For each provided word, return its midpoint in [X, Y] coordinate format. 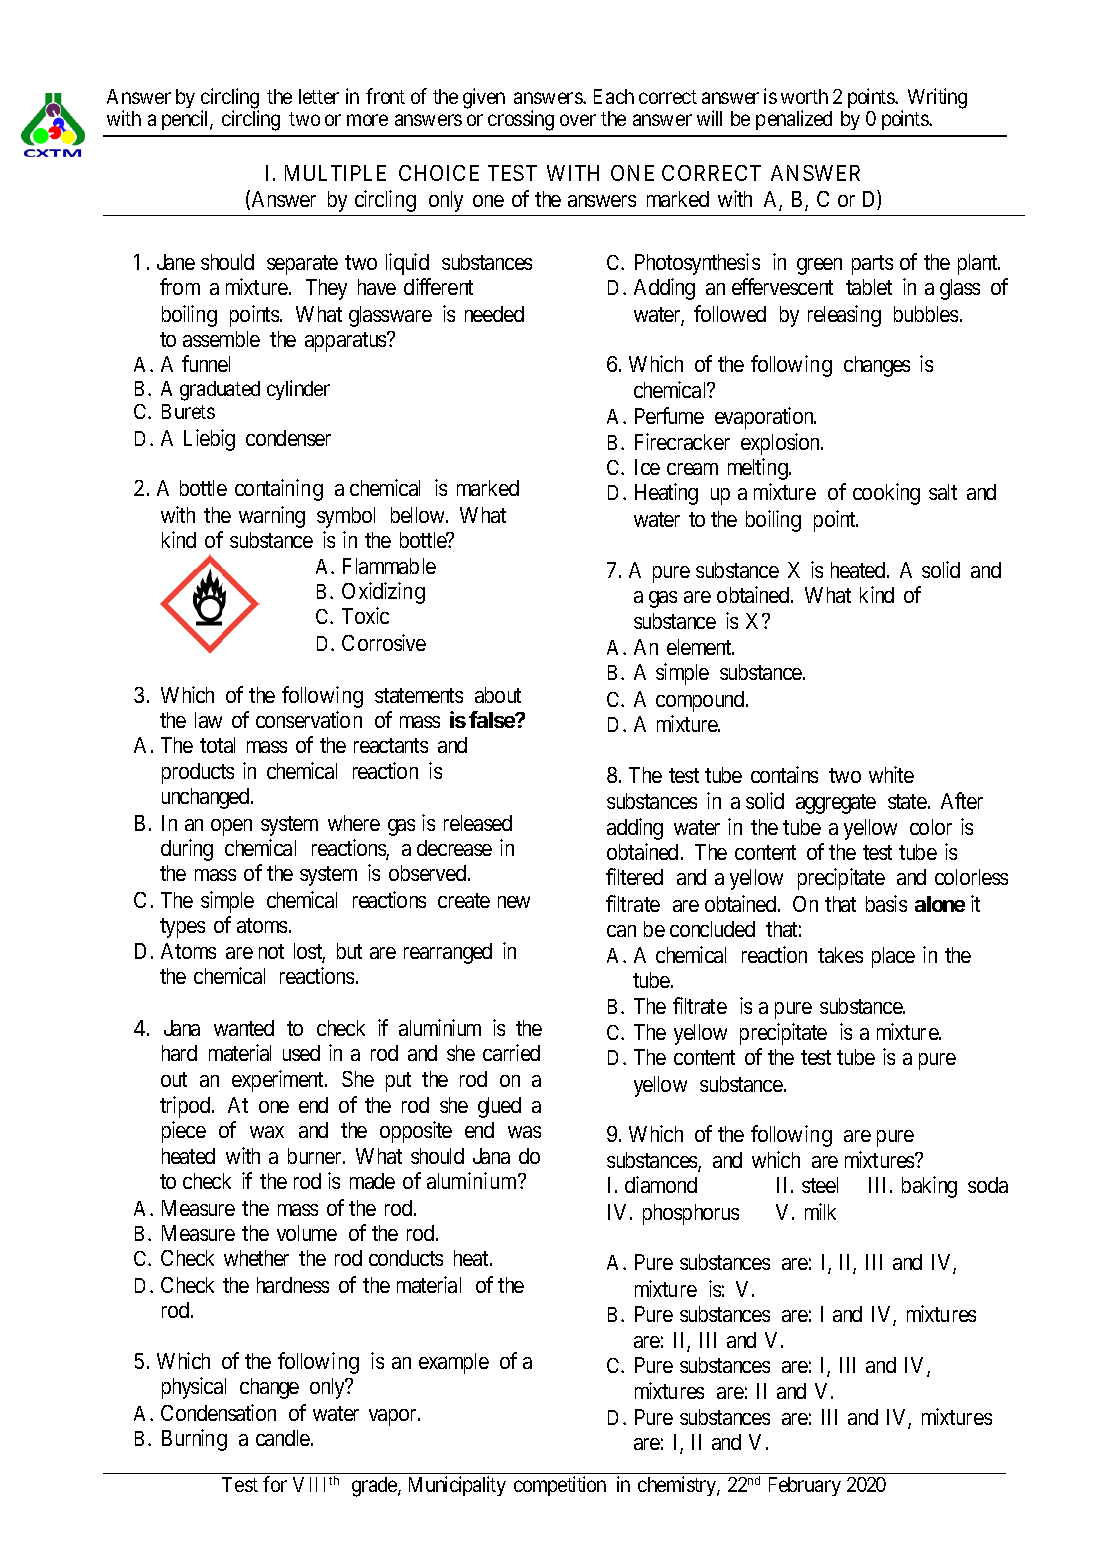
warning [272, 517]
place [893, 957]
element [700, 647]
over [578, 120]
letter [319, 96]
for [275, 1484]
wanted [244, 1028]
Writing [937, 98]
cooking [886, 494]
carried [511, 1052]
